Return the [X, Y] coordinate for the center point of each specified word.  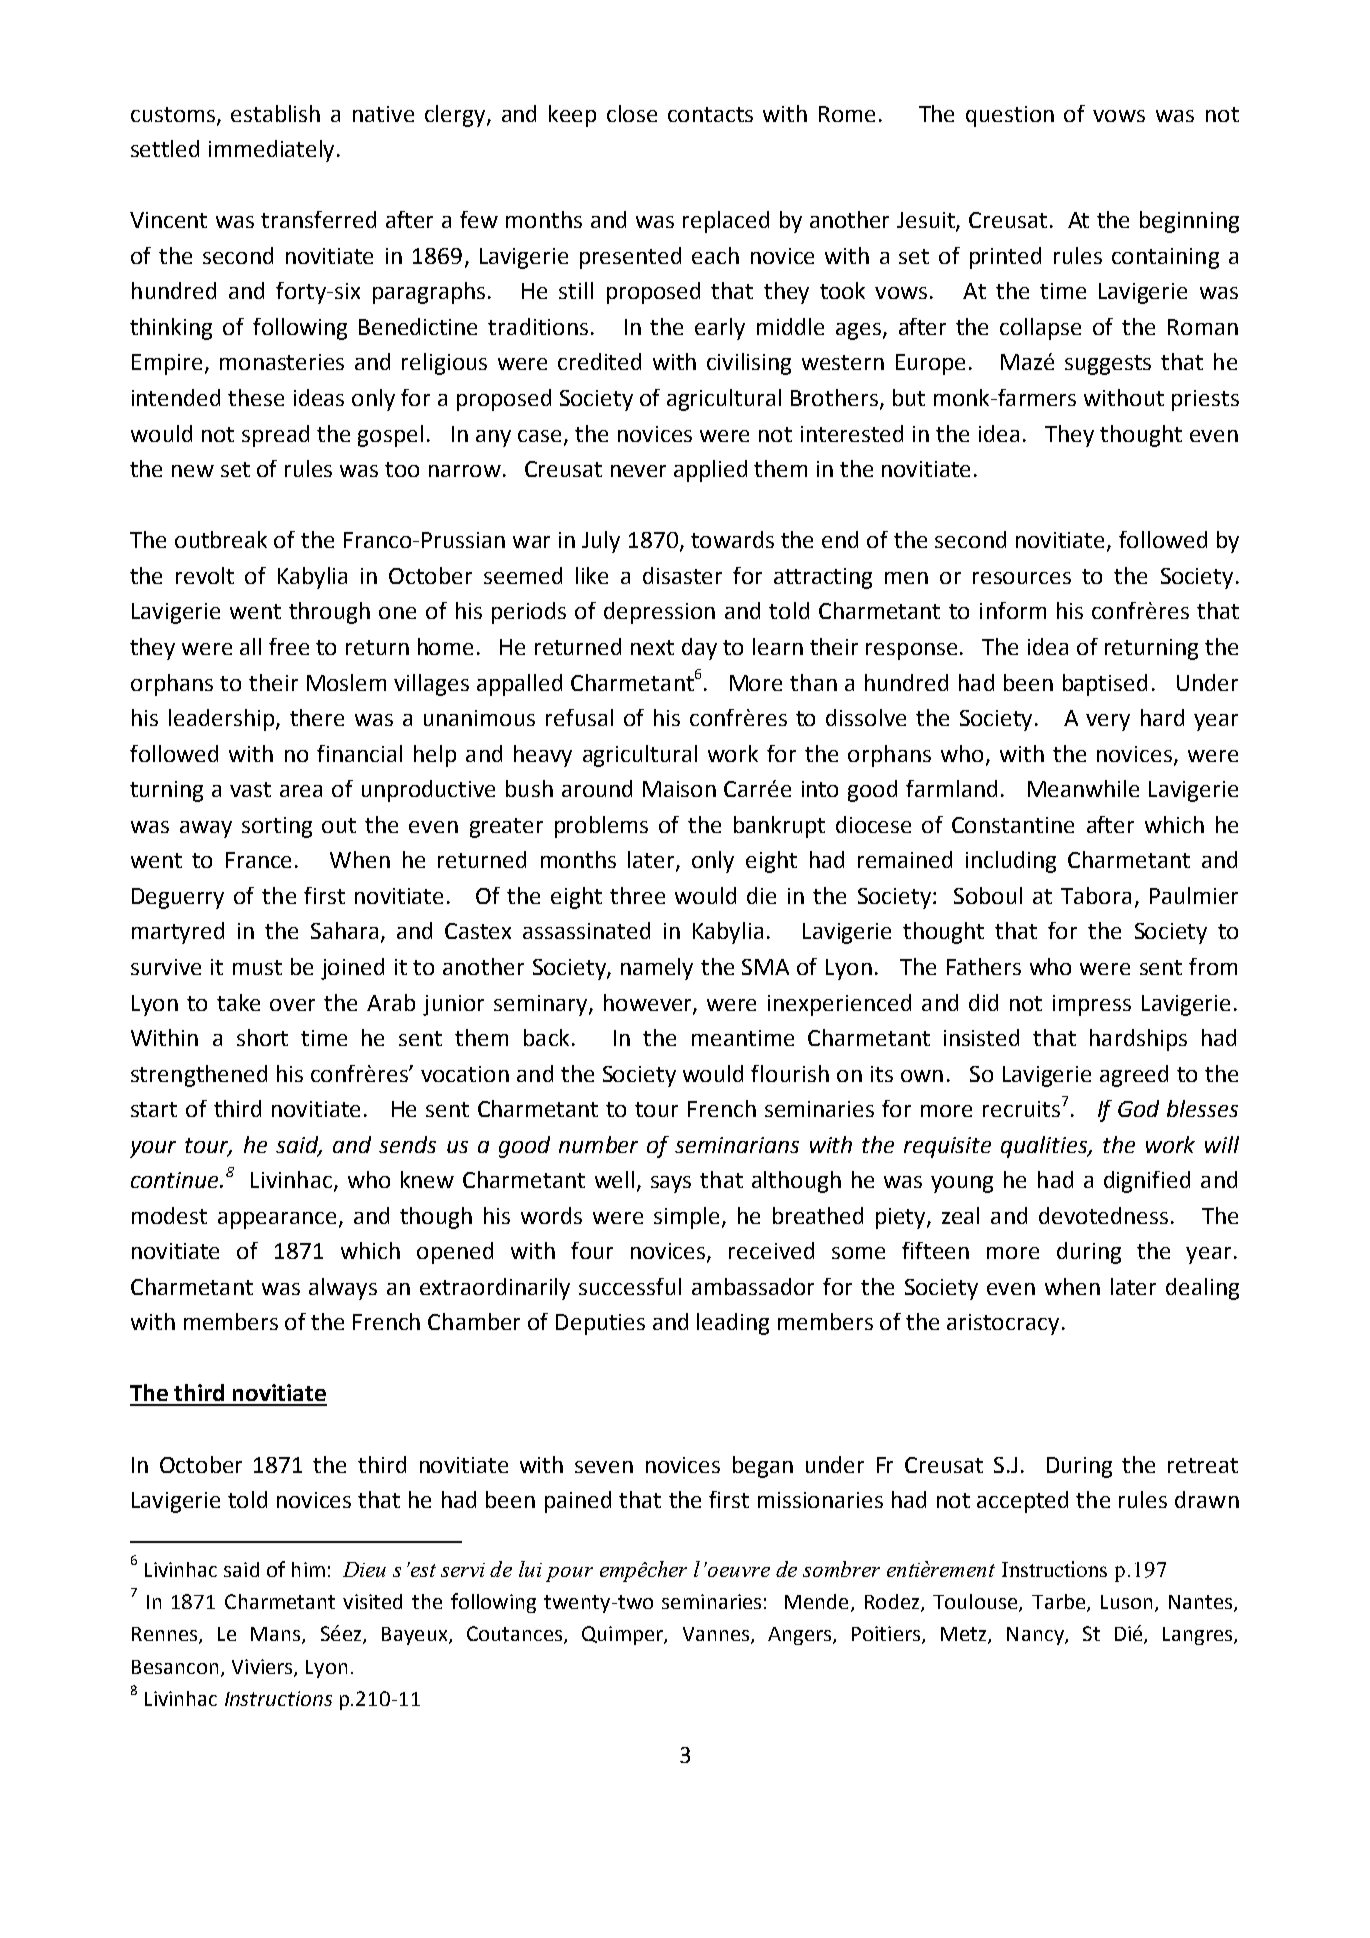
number [598, 1144]
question [1010, 116]
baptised [1105, 685]
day [699, 649]
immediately [273, 151]
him [308, 1569]
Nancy [1036, 1636]
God [1138, 1108]
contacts [710, 114]
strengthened [199, 1076]
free [289, 646]
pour [569, 1574]
